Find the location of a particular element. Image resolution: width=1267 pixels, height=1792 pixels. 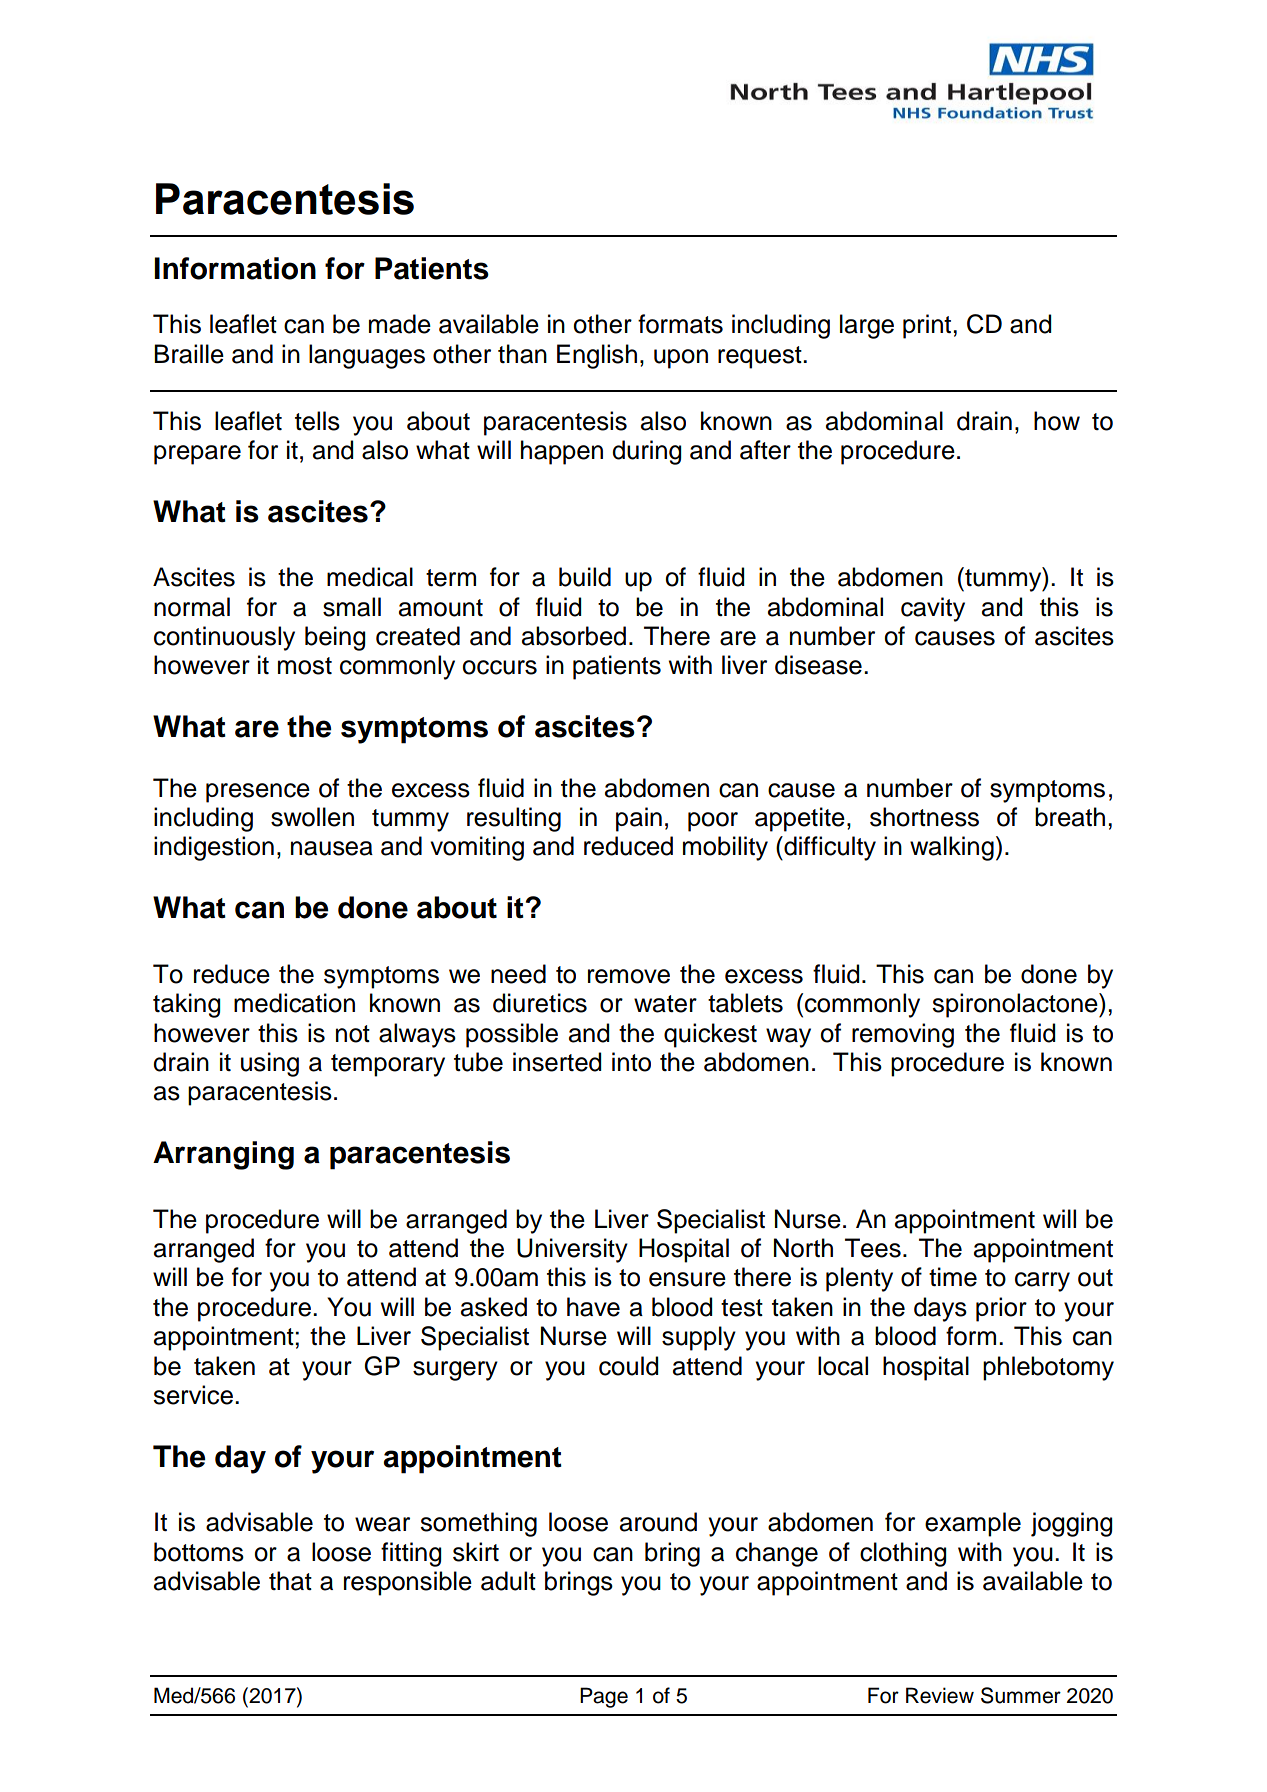

Arranging is located at coordinates (223, 1155).
